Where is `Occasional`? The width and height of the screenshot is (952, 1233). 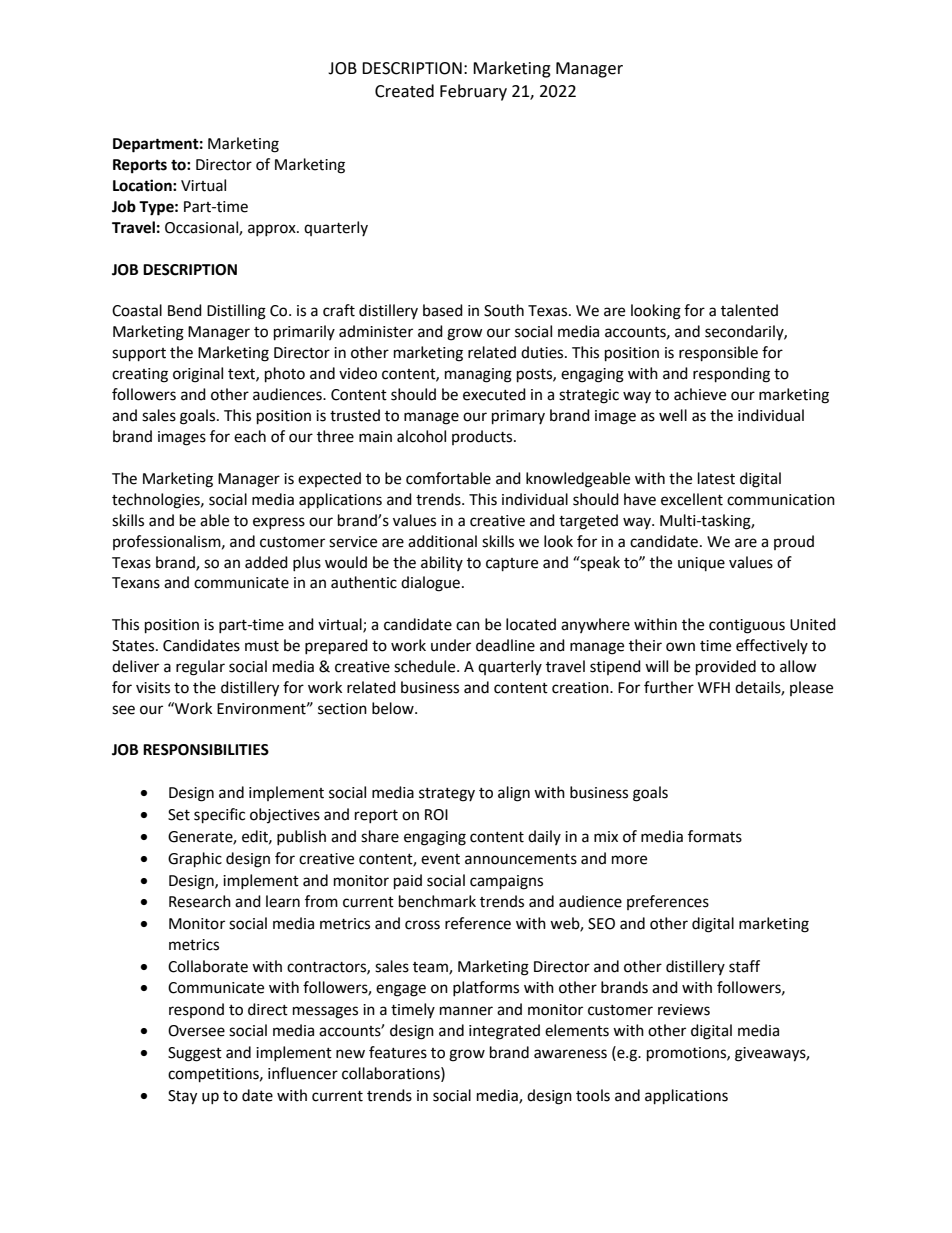 Occasional is located at coordinates (202, 228).
